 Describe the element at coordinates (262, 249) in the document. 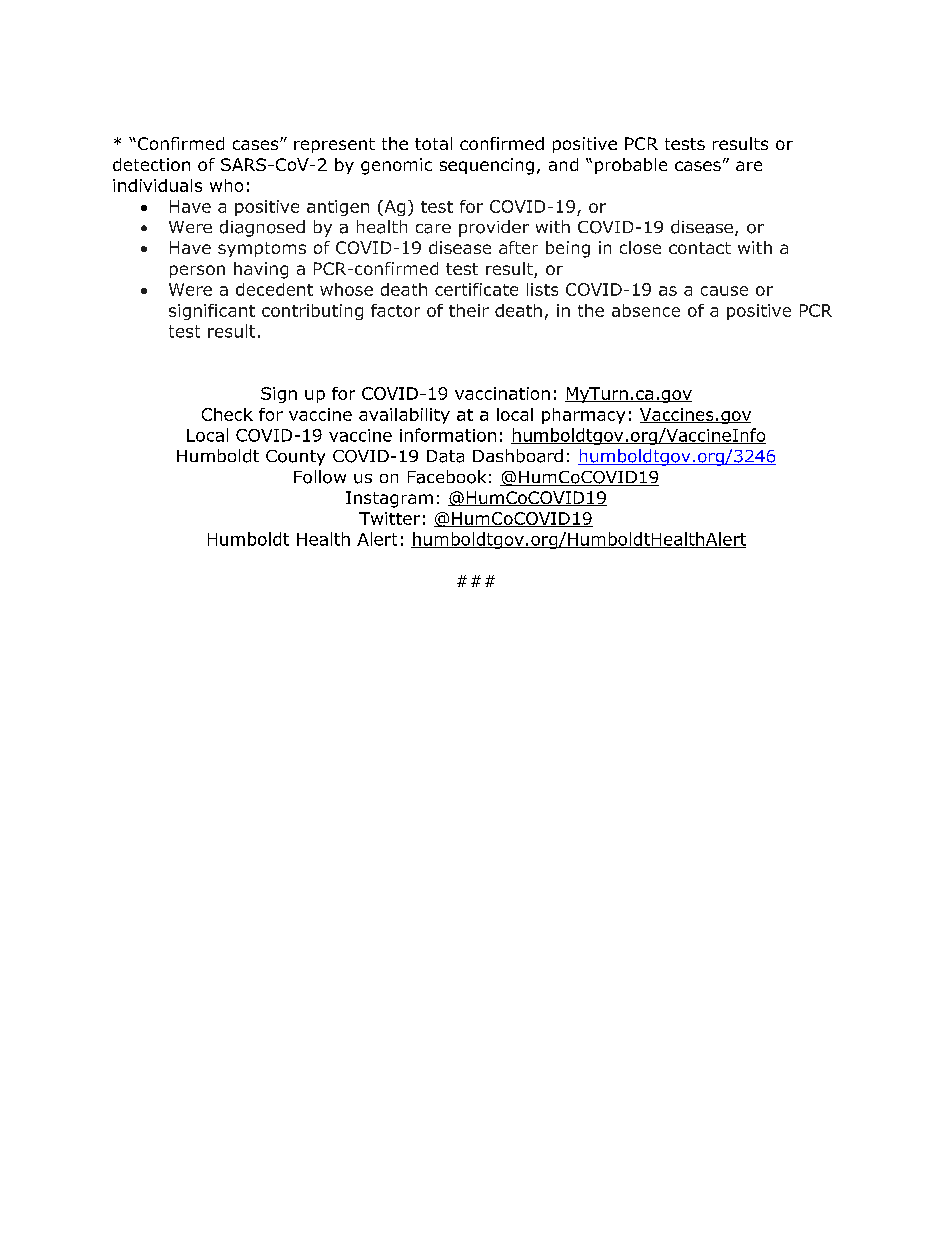

I see `symptoms` at that location.
